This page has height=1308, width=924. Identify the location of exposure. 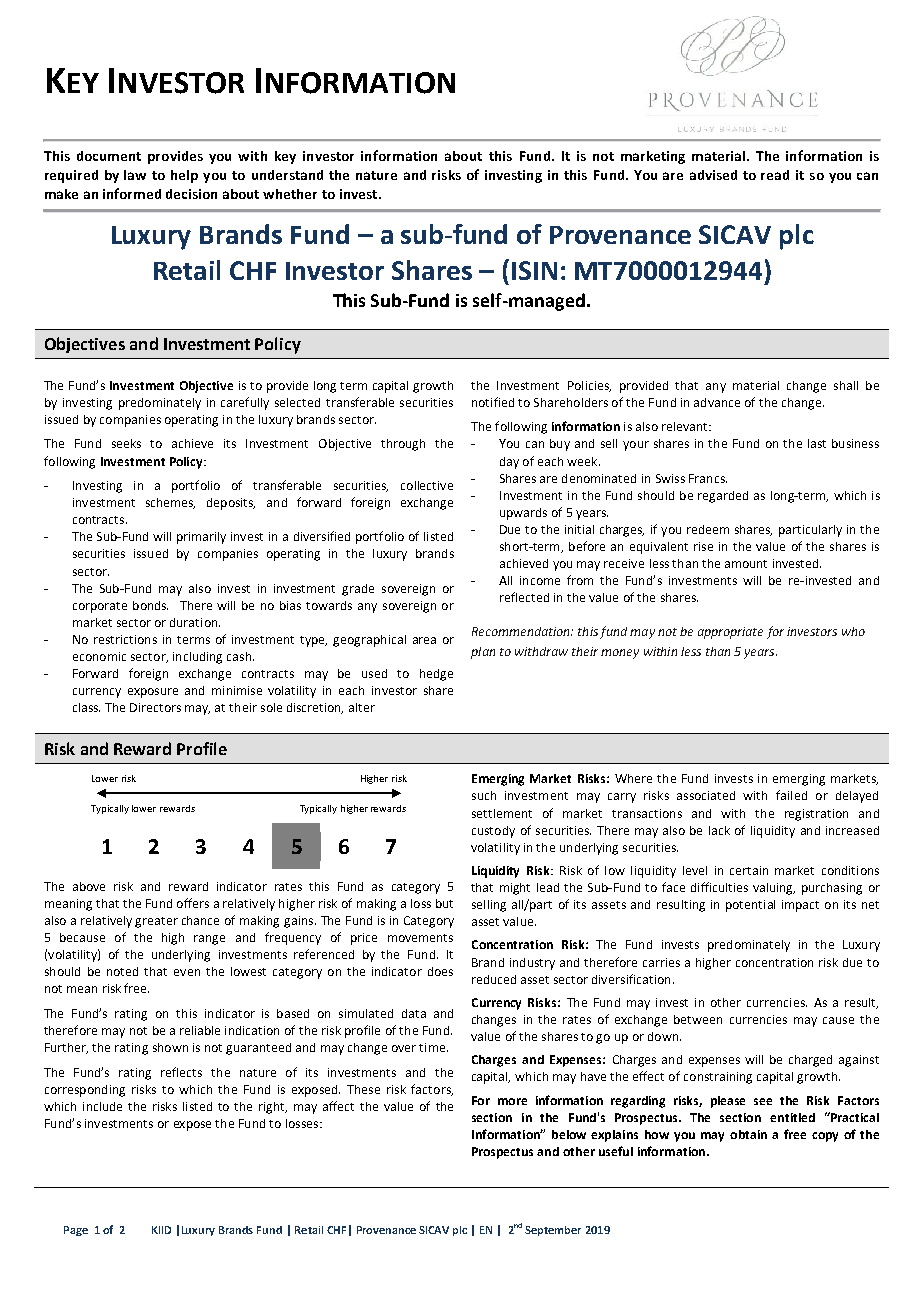
(153, 693).
